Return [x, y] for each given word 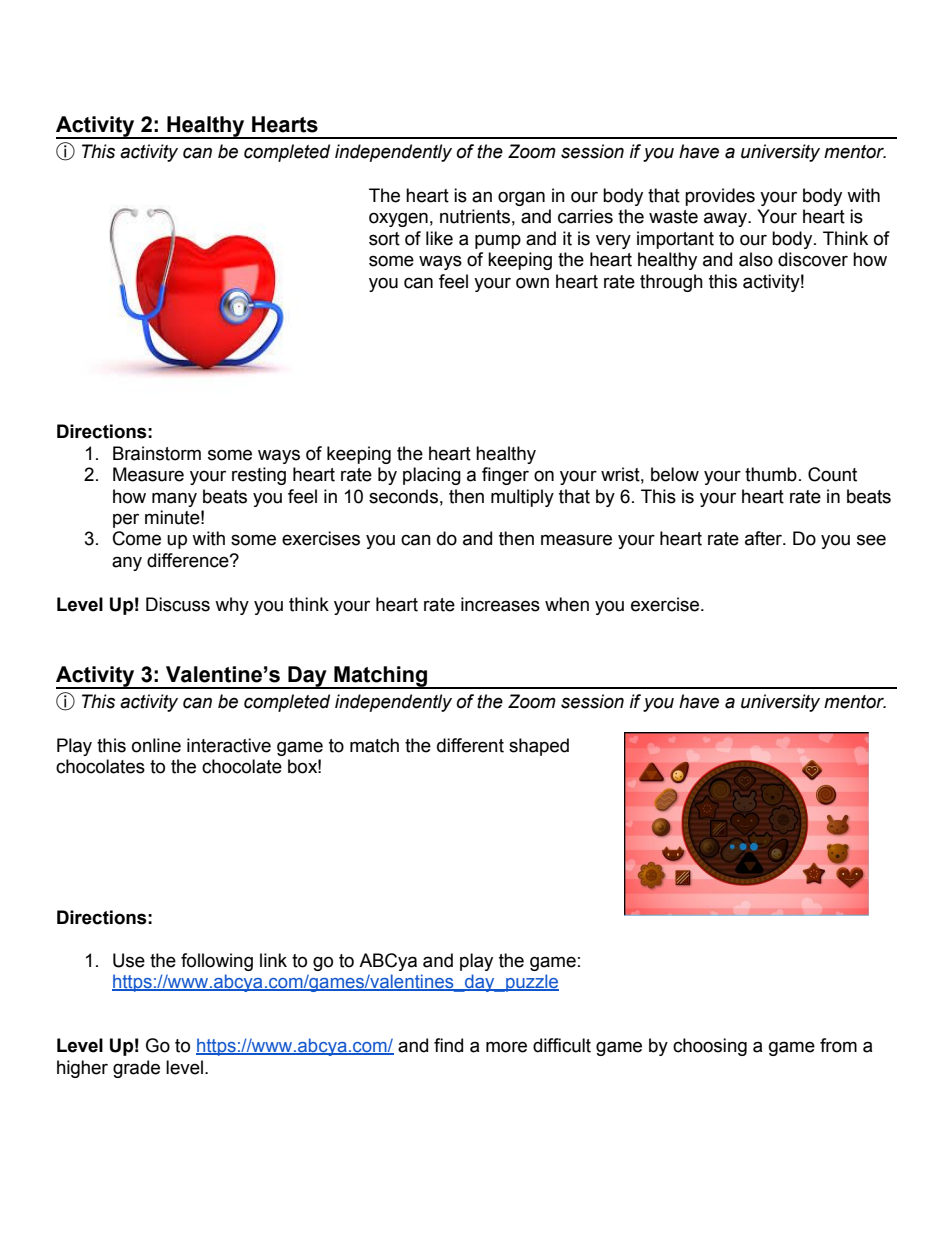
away [726, 219]
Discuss [178, 604]
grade [136, 1069]
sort [384, 239]
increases [500, 604]
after [765, 538]
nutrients [475, 216]
